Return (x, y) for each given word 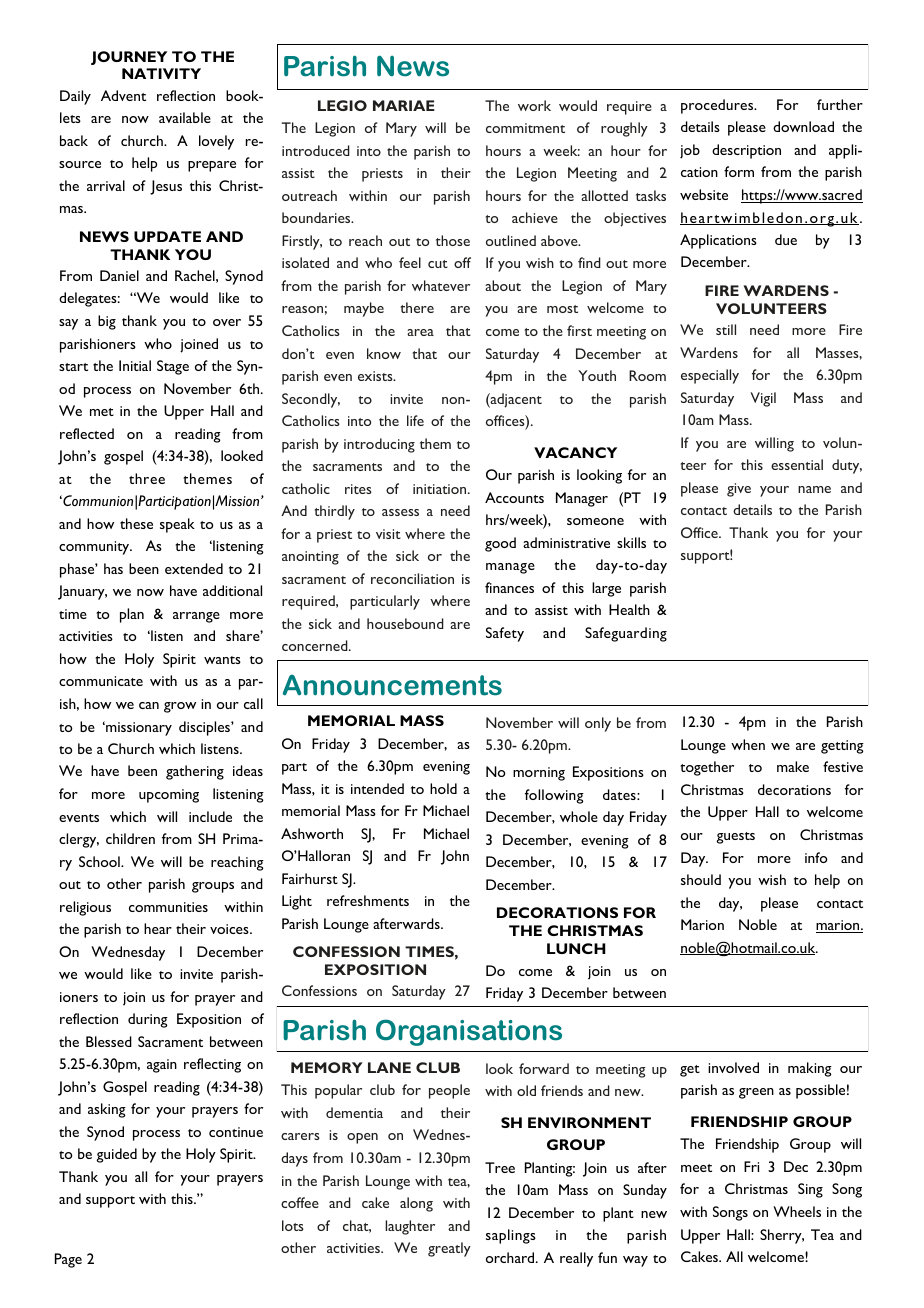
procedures (718, 106)
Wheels (797, 1211)
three (147, 478)
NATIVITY (161, 73)
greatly (449, 1249)
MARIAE (404, 105)
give (739, 490)
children (130, 838)
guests (736, 838)
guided (117, 1155)
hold (443, 788)
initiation (441, 489)
